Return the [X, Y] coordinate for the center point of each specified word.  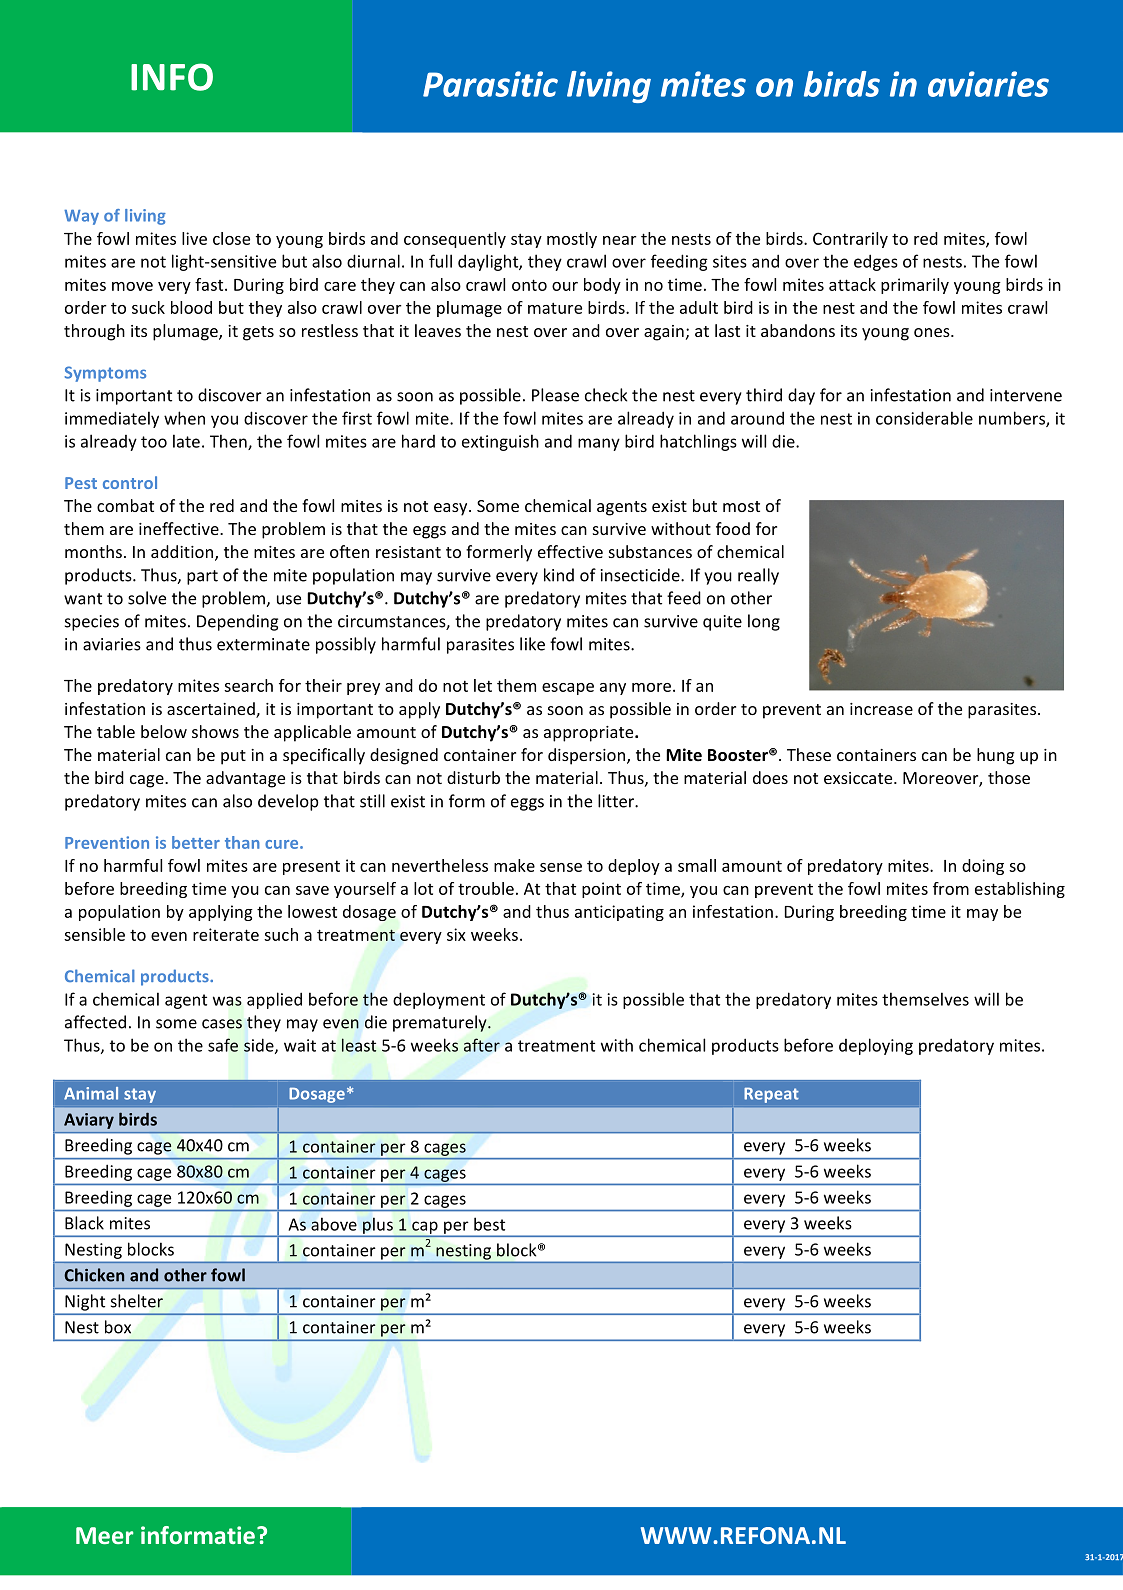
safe [223, 1045]
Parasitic [490, 84]
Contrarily [850, 240]
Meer [104, 1535]
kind [559, 575]
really [758, 576]
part [202, 577]
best [489, 1224]
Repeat [771, 1095]
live [194, 238]
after [482, 1045]
